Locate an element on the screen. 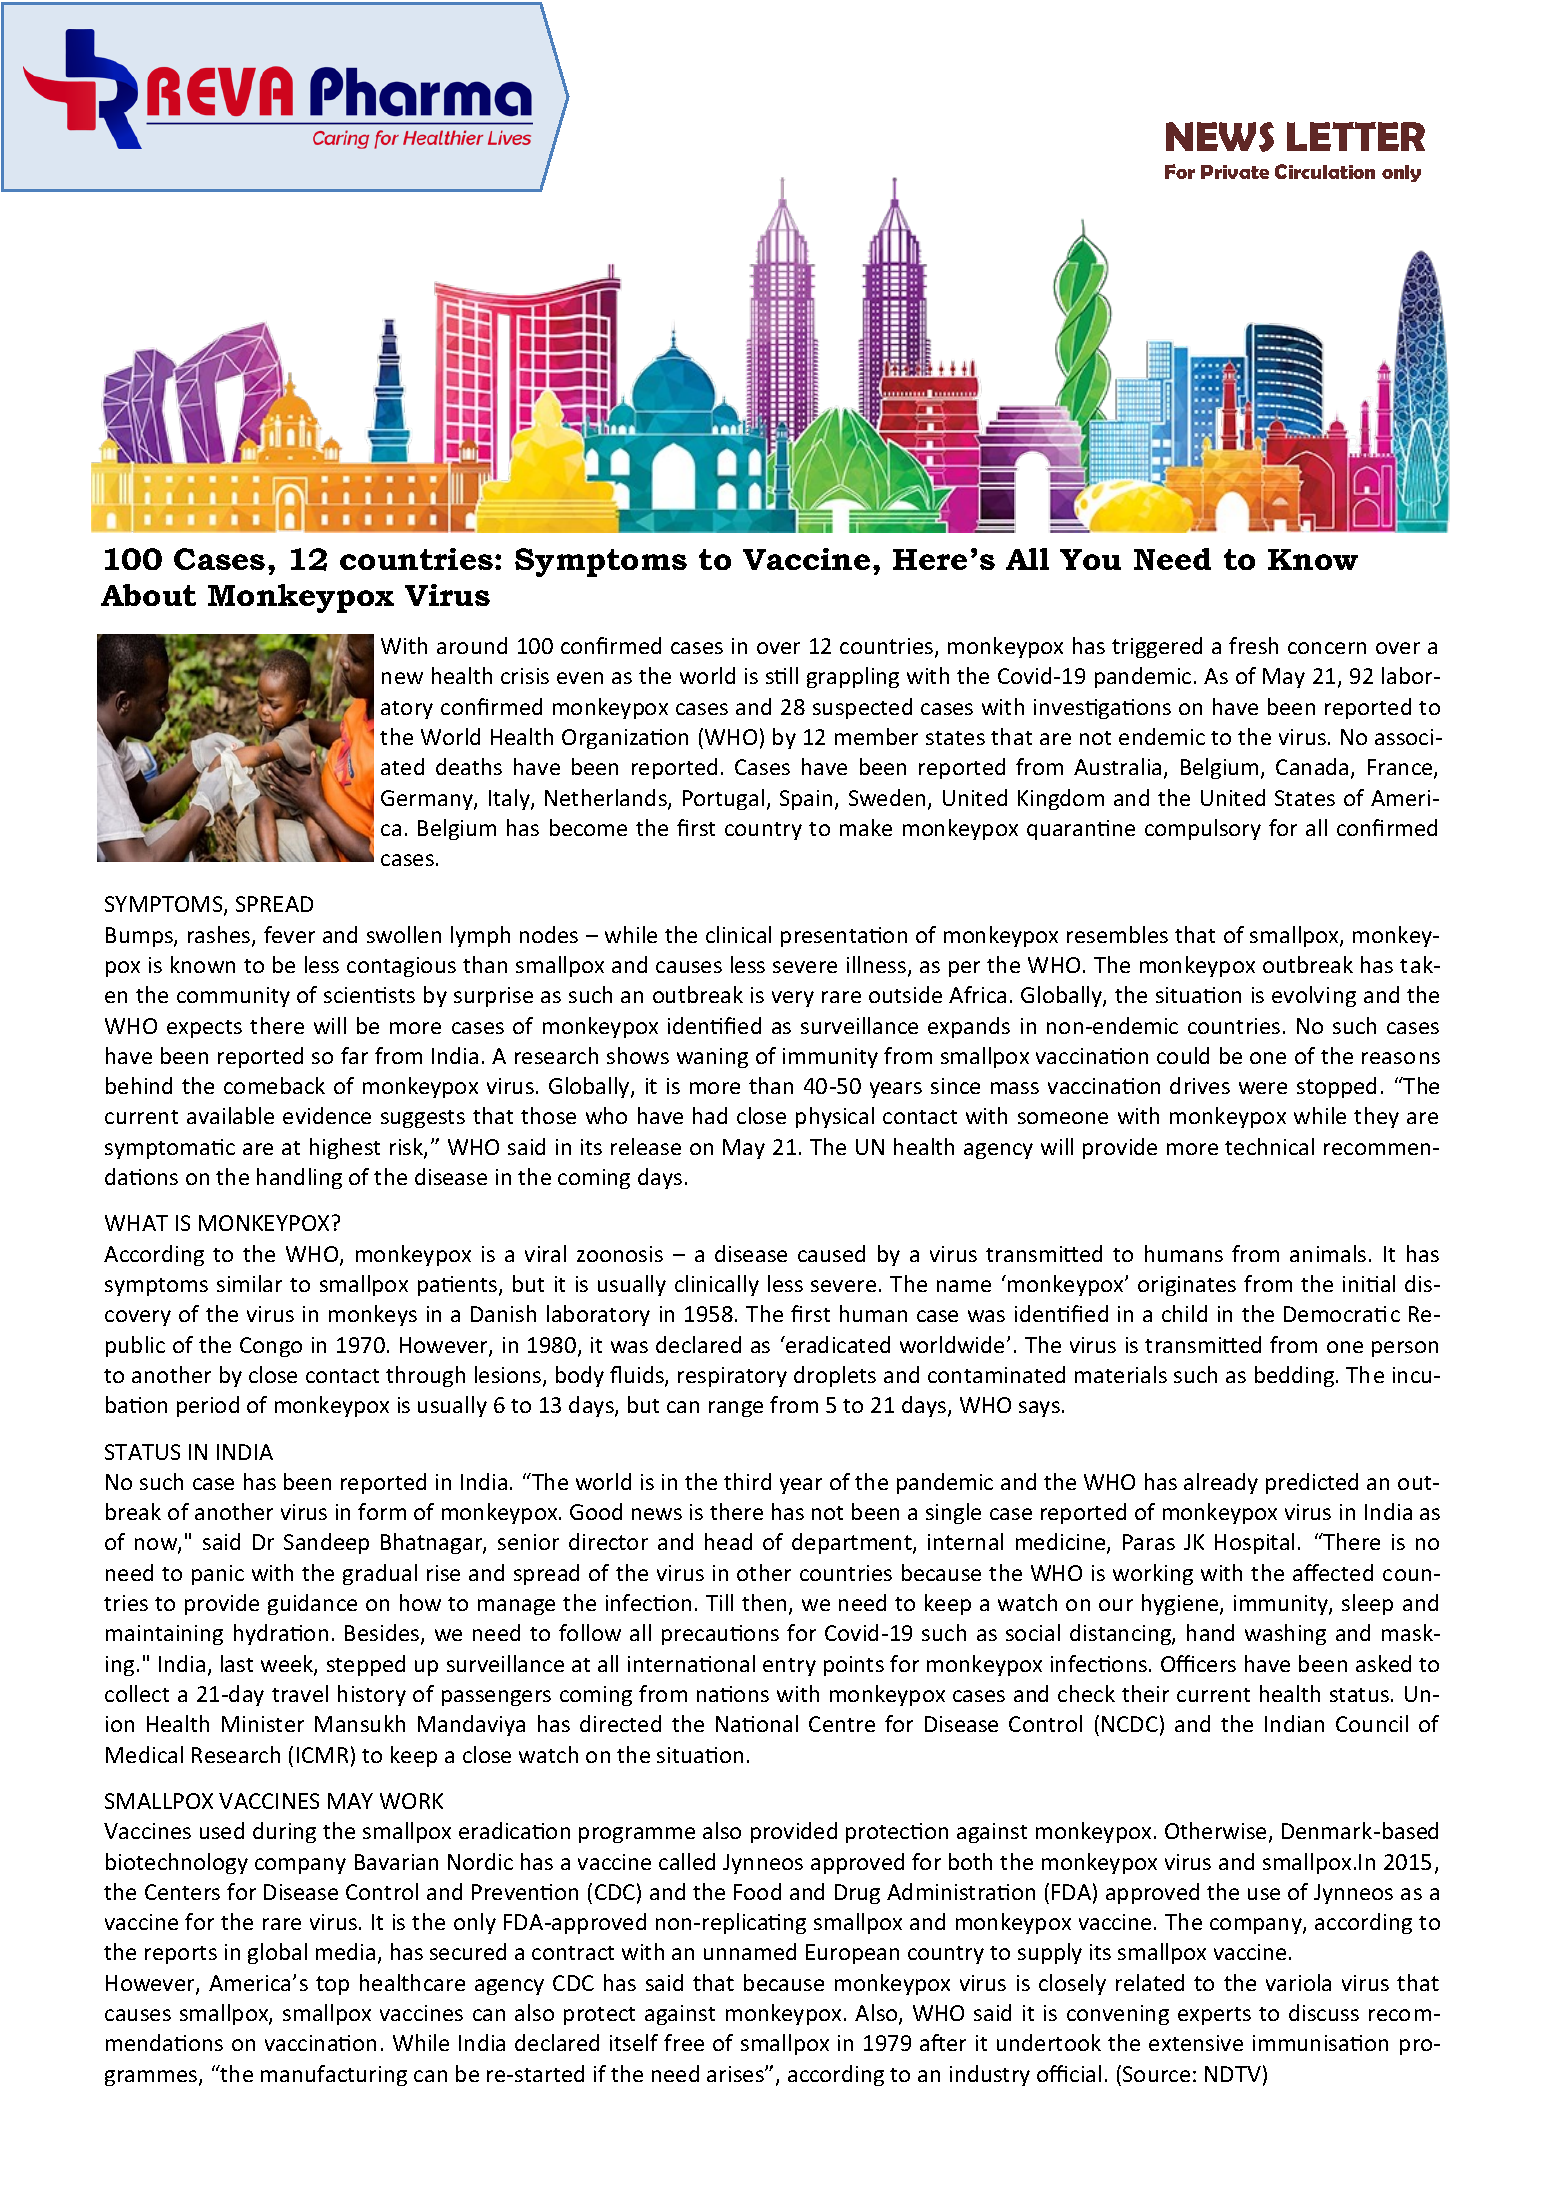 This screenshot has width=1555, height=2200. range is located at coordinates (736, 1409).
